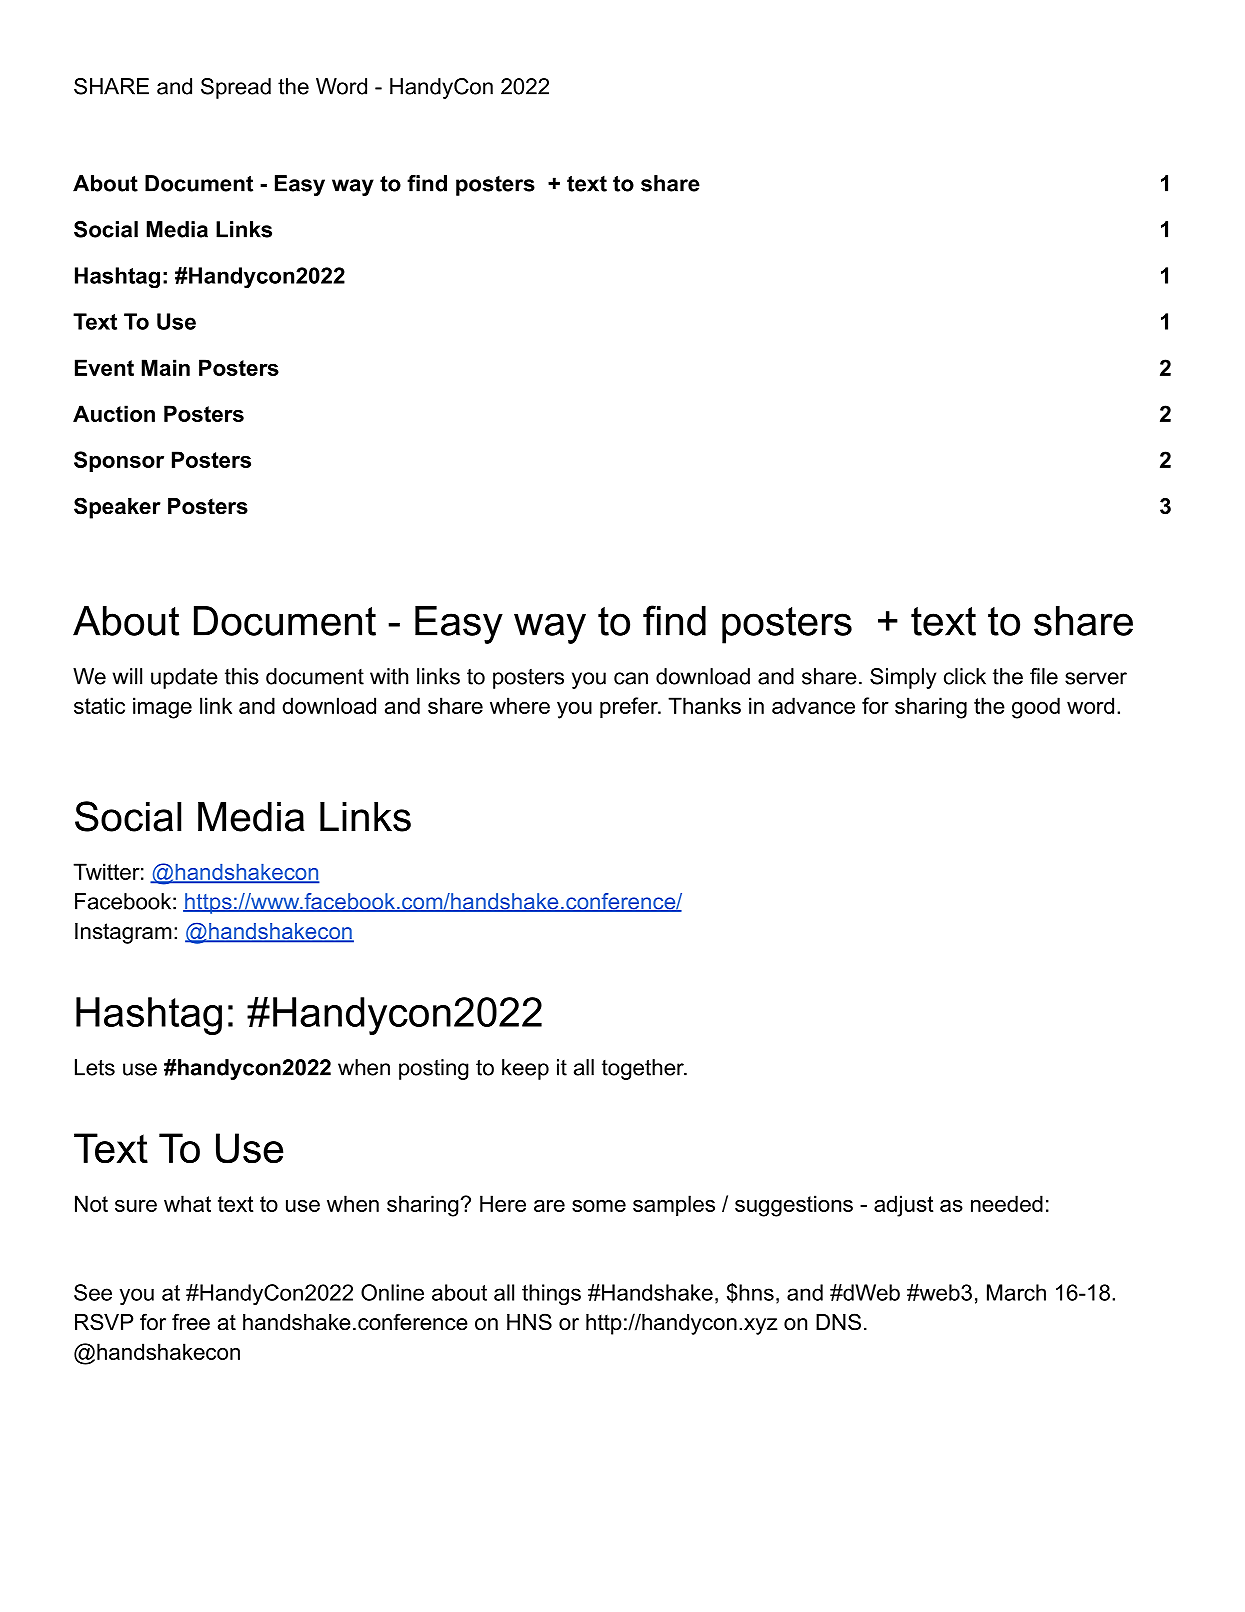 This document has height=1612, width=1245. Describe the element at coordinates (123, 933) in the document. I see `Instagram` at that location.
